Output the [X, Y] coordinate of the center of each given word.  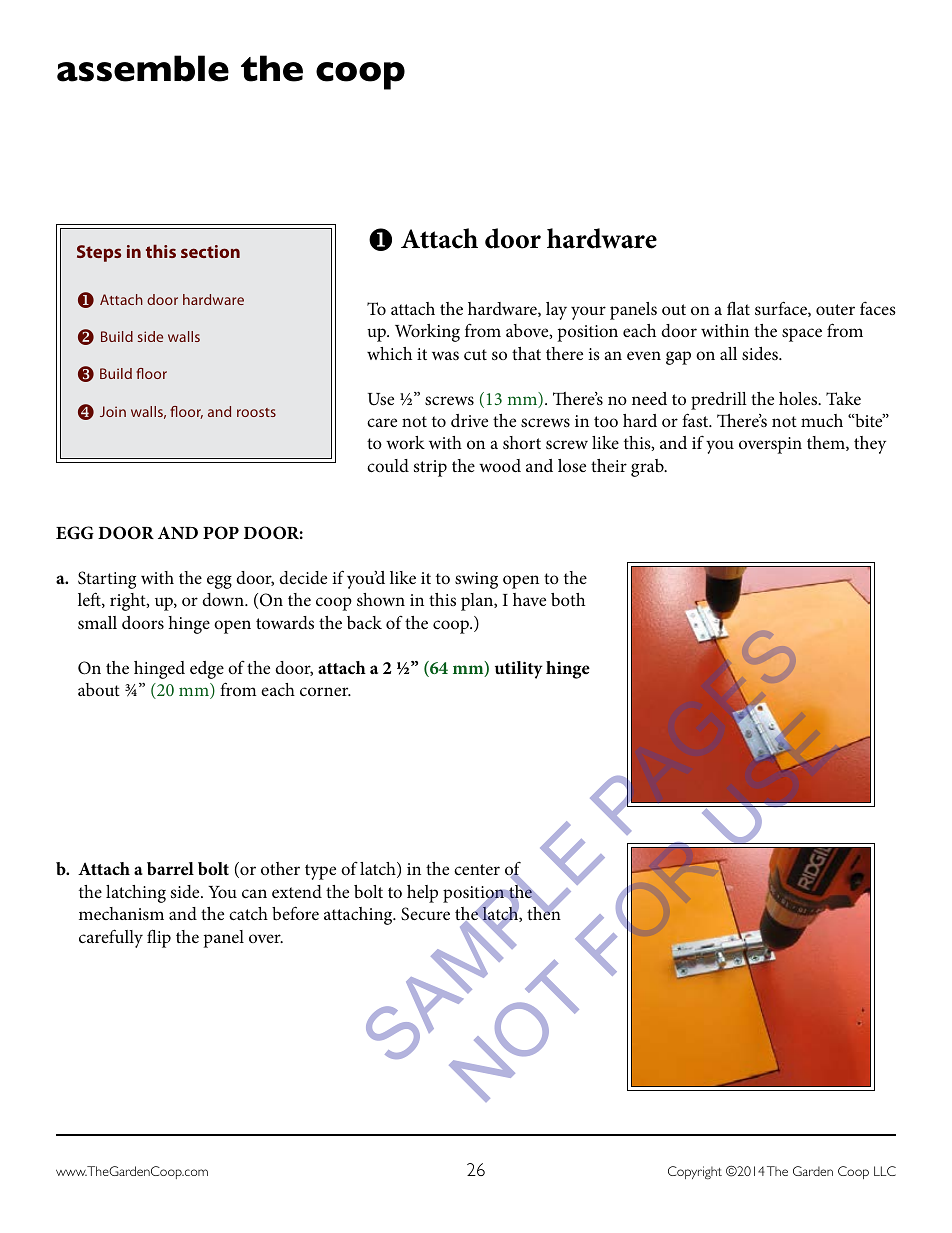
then [544, 912]
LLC [885, 1171]
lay [556, 311]
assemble [143, 68]
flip [159, 938]
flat [738, 308]
